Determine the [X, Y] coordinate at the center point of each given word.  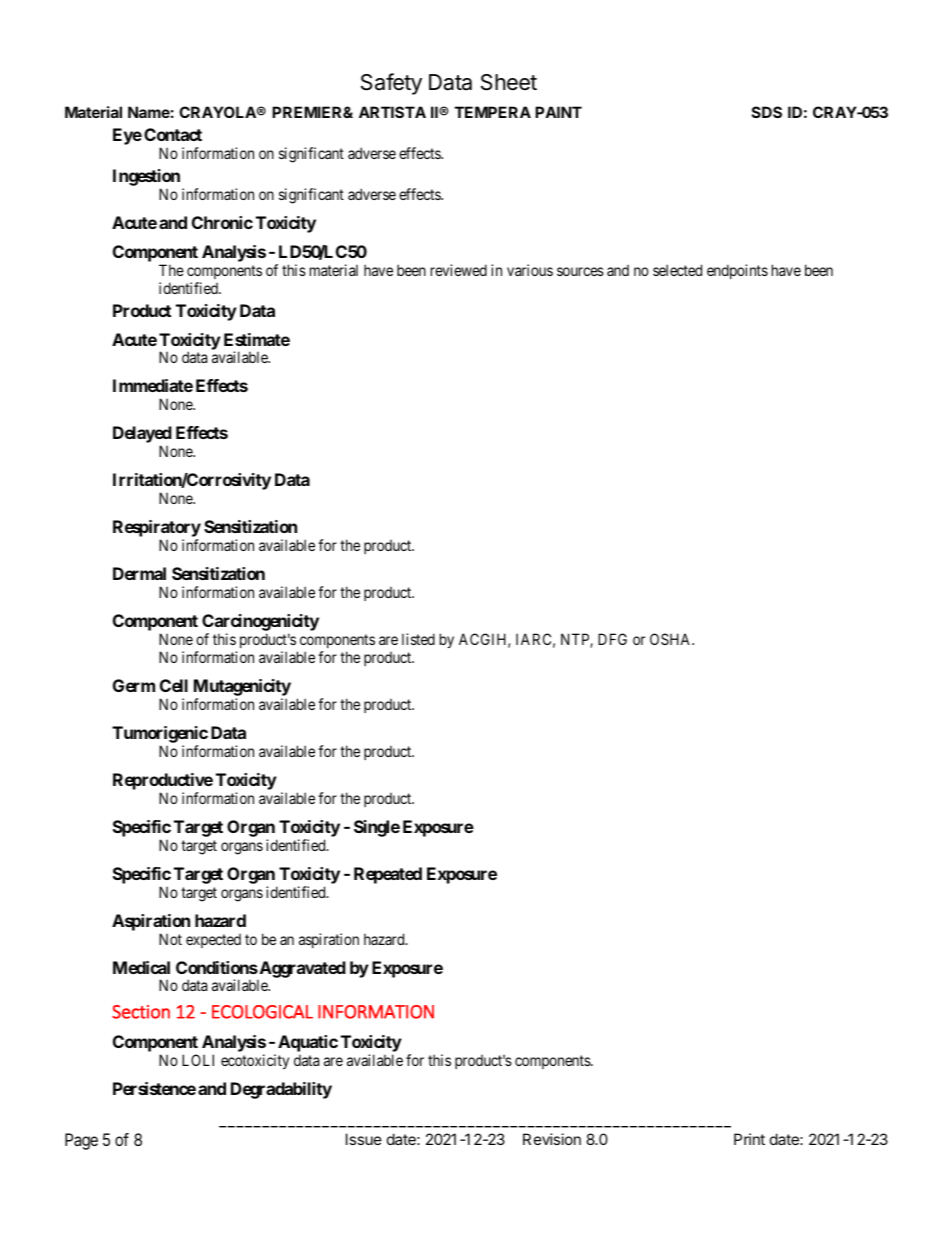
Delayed [142, 436]
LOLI [198, 1060]
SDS [767, 112]
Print [749, 1139]
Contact [173, 134]
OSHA [672, 639]
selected [677, 270]
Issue [364, 1139]
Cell [174, 685]
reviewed [459, 270]
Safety [391, 84]
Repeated [388, 875]
